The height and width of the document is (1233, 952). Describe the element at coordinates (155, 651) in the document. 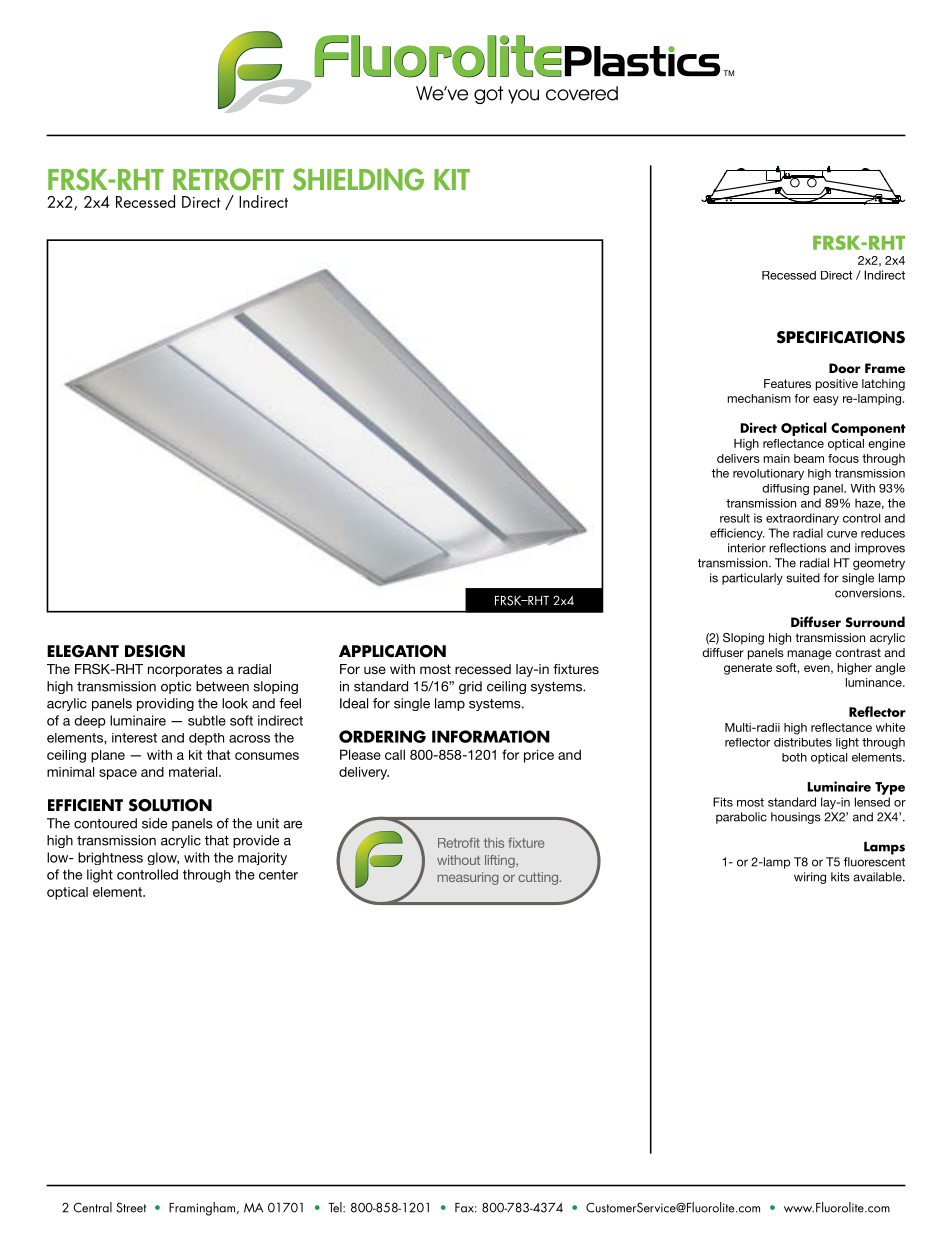

I see `DESIGN` at that location.
